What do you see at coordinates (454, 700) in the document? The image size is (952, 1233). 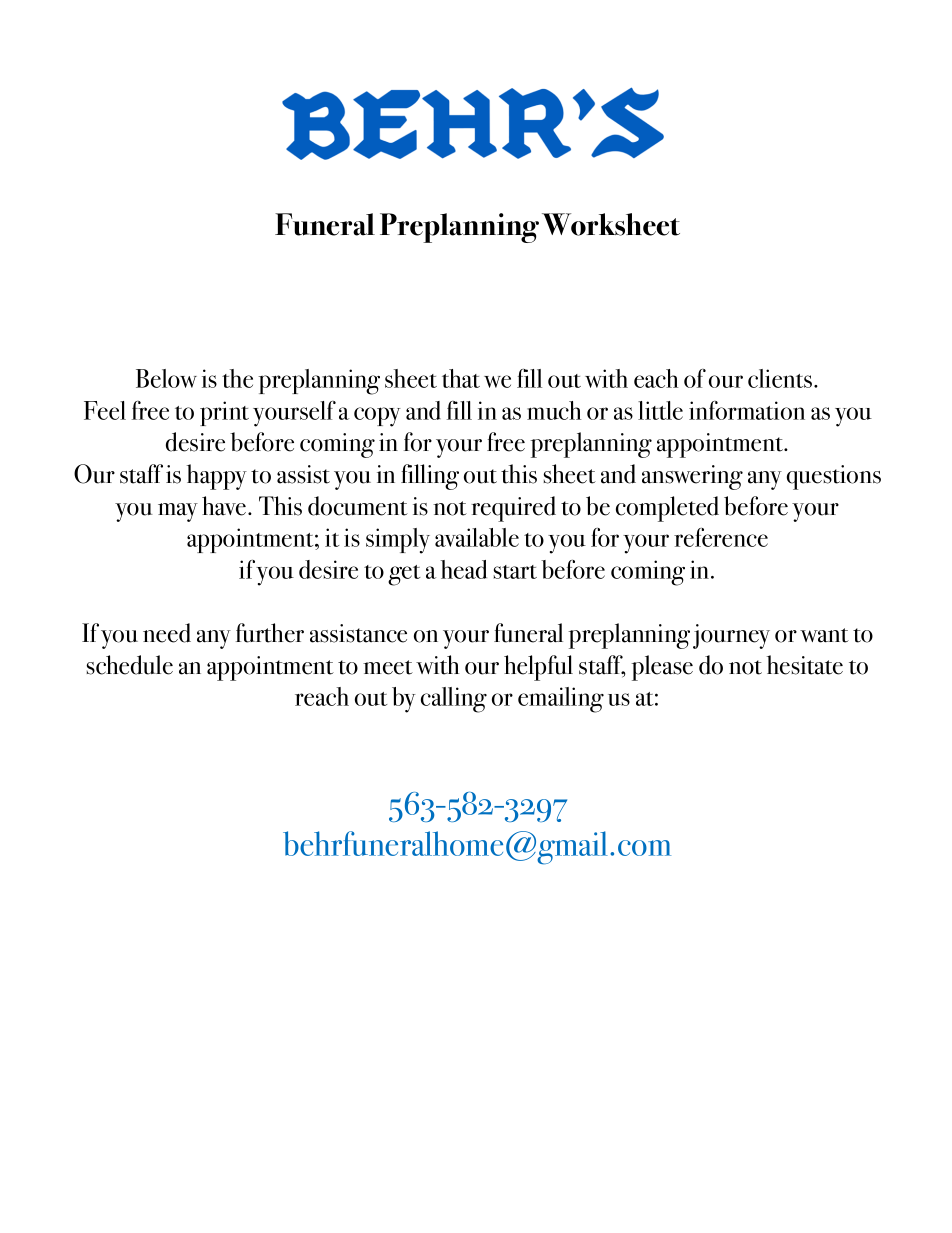 I see `calling` at bounding box center [454, 700].
